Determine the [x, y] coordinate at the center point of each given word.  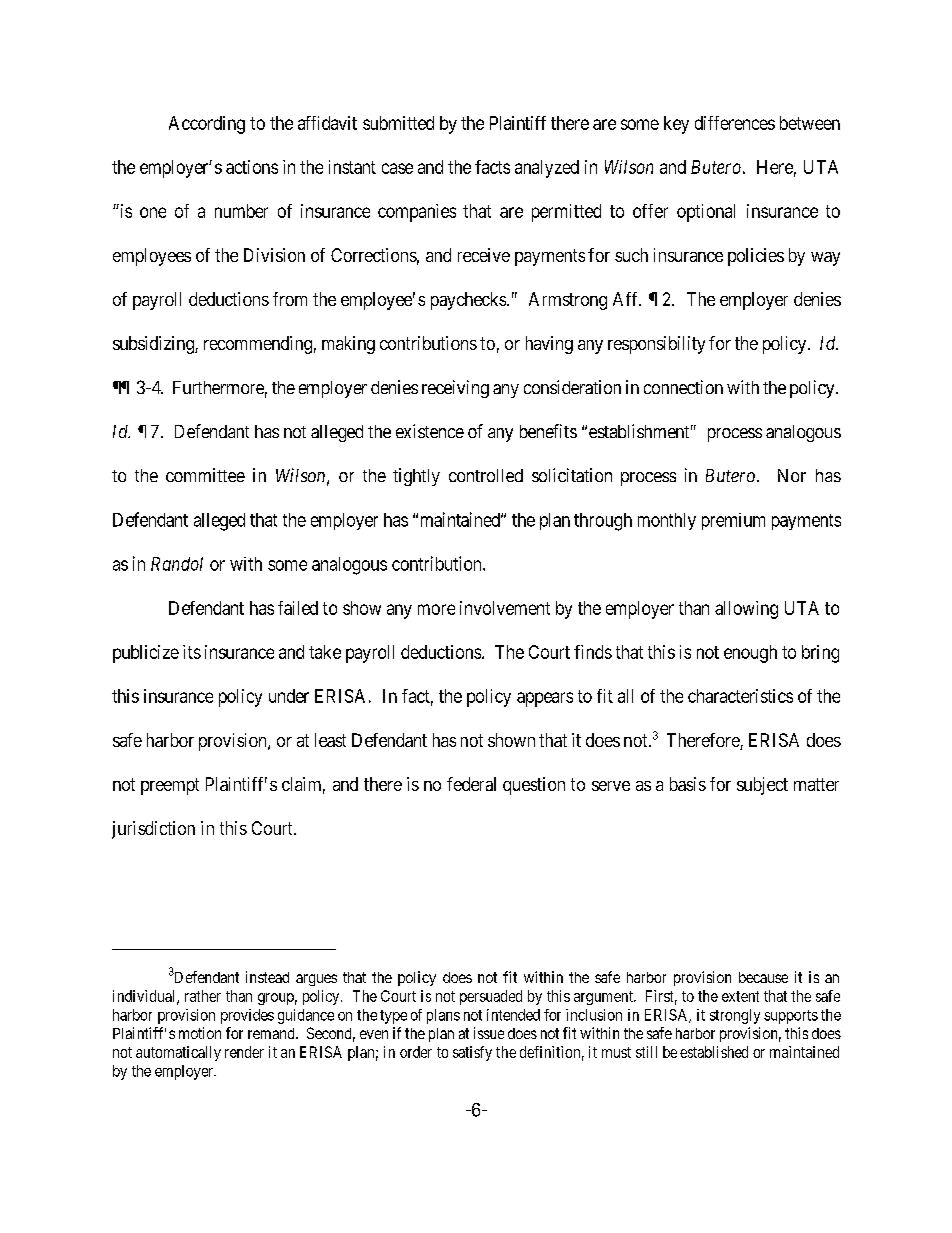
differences [735, 123]
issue [489, 1033]
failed [298, 608]
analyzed [547, 169]
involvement [505, 608]
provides [247, 1016]
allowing [746, 610]
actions [252, 167]
